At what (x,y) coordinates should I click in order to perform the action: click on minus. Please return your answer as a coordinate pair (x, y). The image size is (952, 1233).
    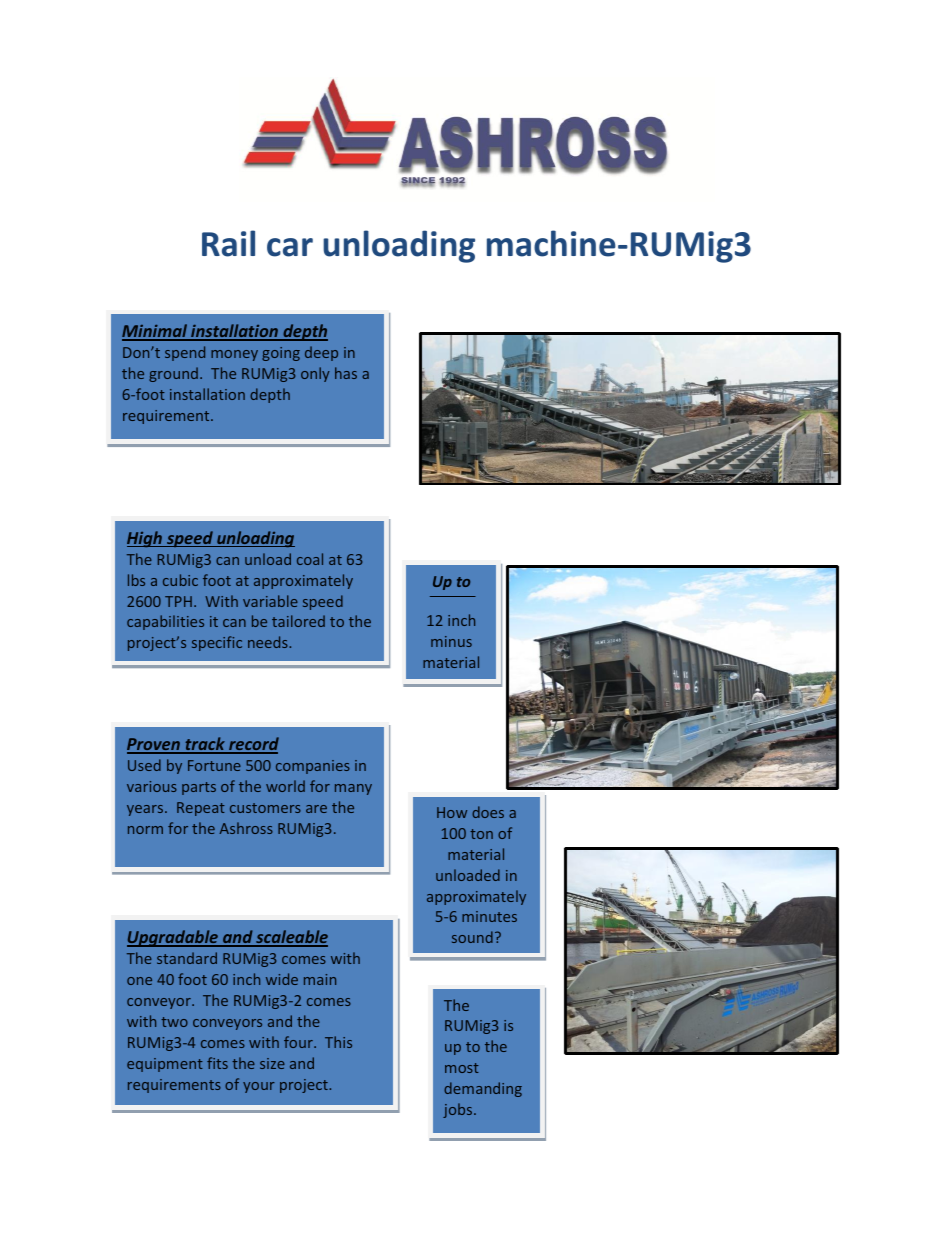
    Looking at the image, I should click on (451, 641).
